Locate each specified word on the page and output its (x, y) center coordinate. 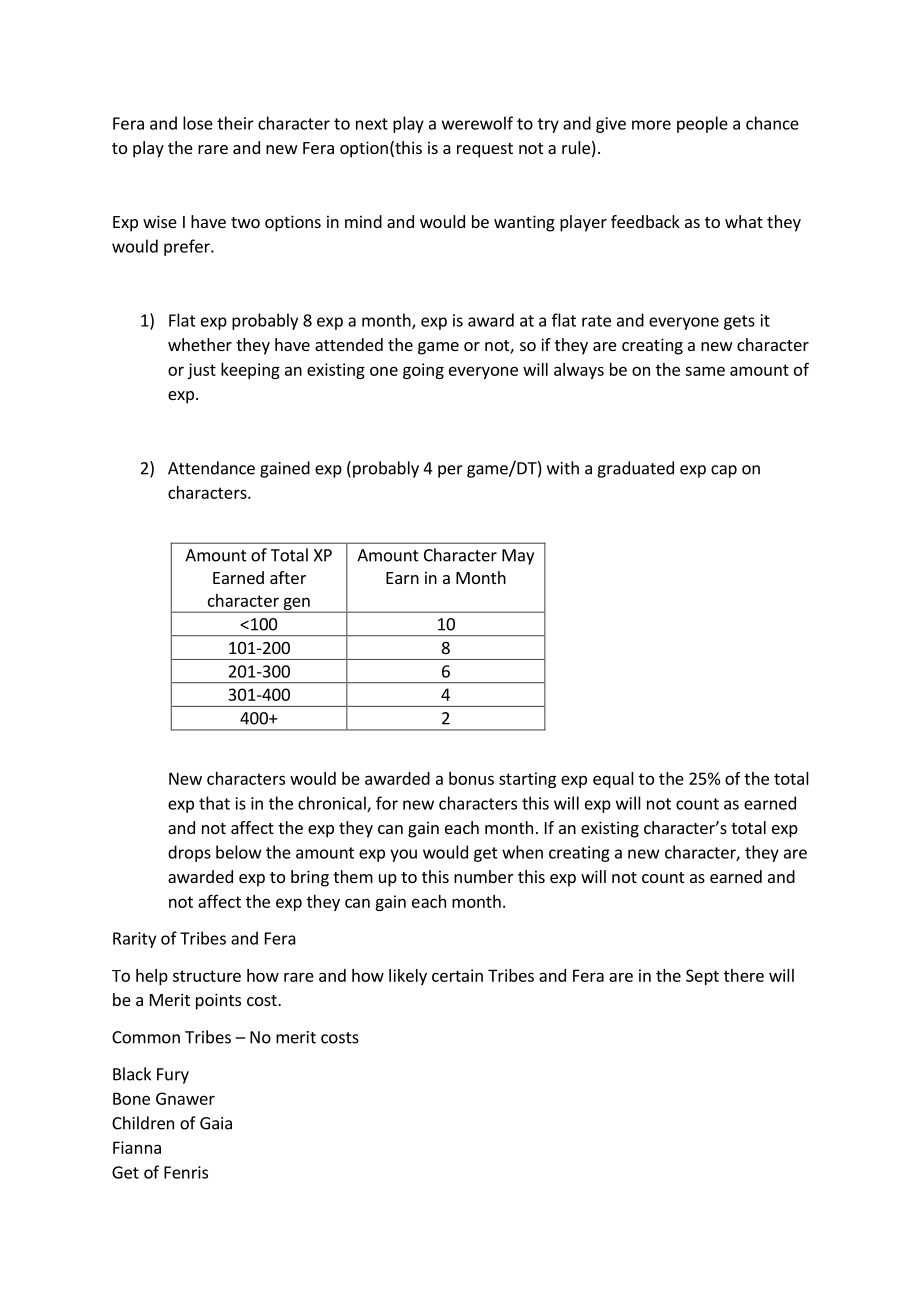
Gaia (216, 1123)
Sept (702, 977)
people (702, 124)
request (485, 150)
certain (457, 975)
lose (198, 123)
